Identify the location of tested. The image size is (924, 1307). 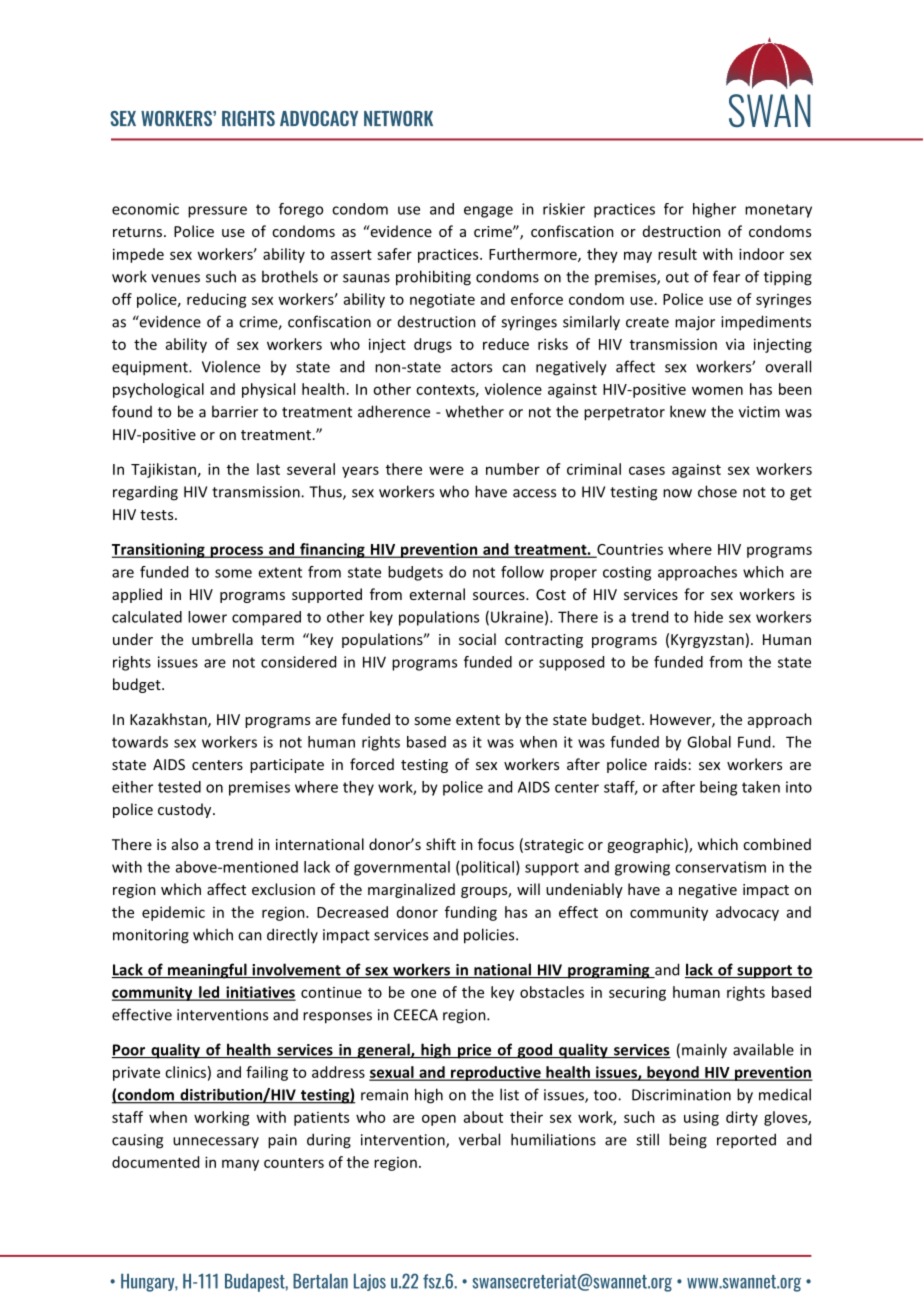
(179, 787).
